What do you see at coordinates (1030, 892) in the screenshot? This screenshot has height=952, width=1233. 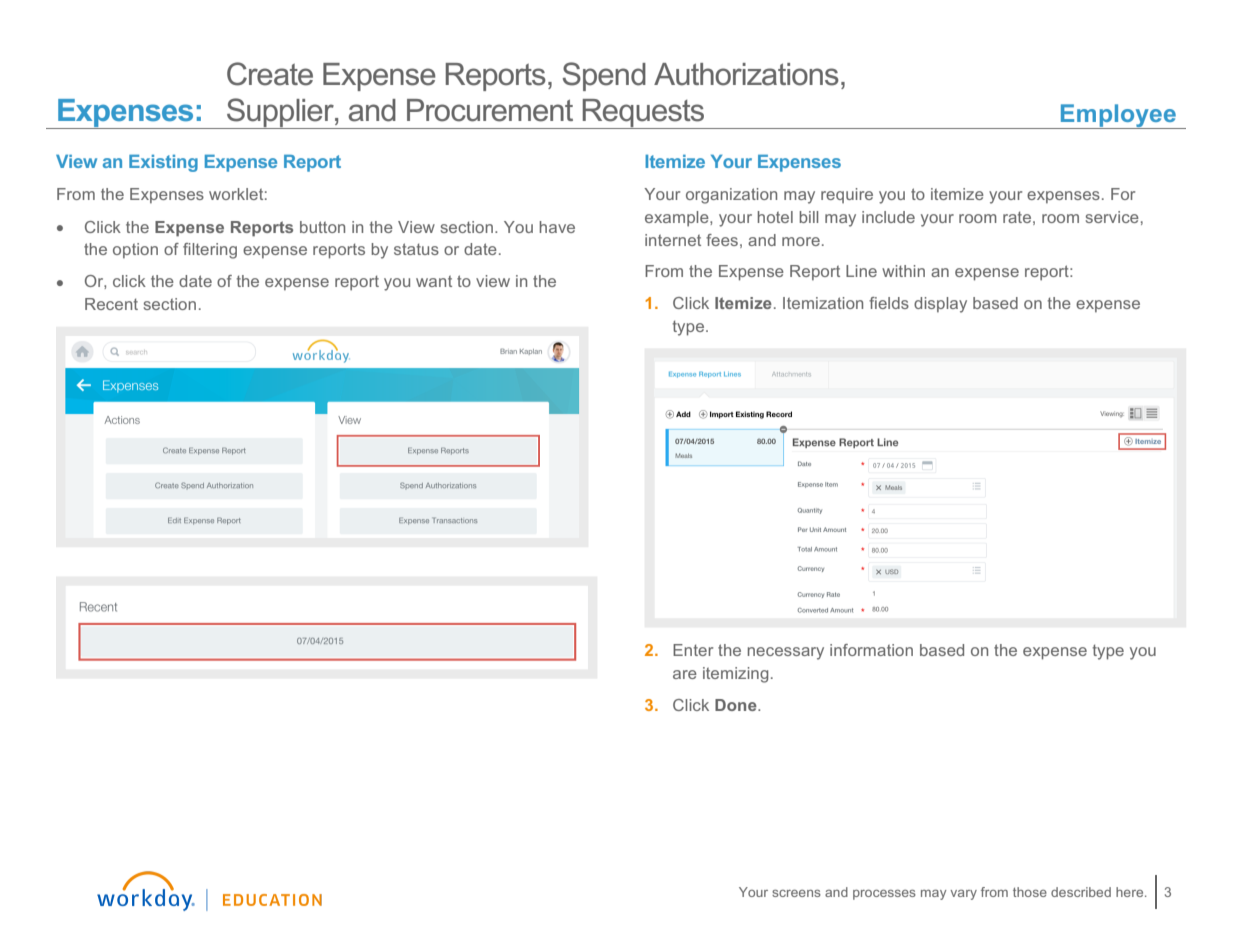 I see `those` at bounding box center [1030, 892].
